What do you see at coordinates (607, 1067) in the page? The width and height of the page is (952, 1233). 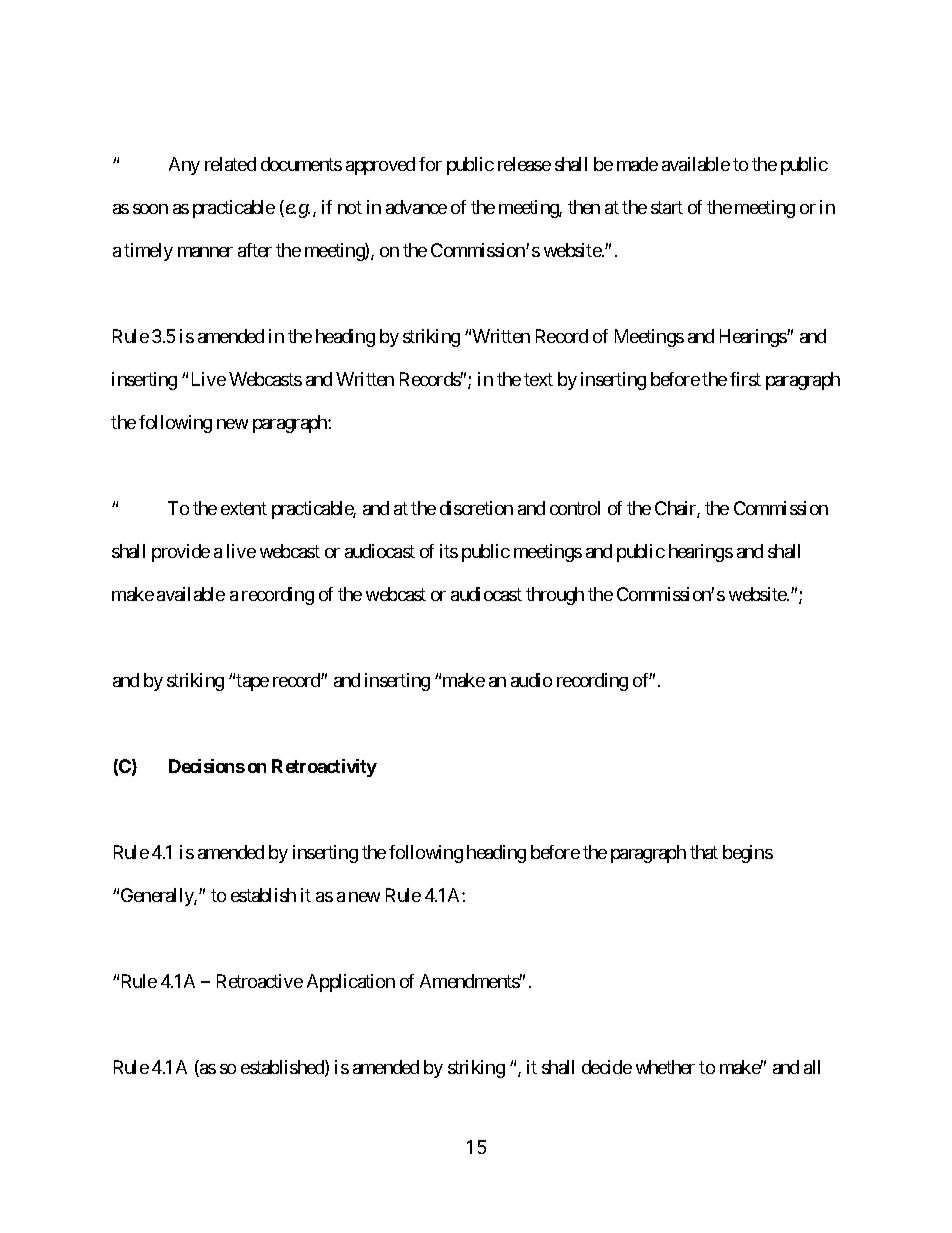 I see `decide` at bounding box center [607, 1067].
